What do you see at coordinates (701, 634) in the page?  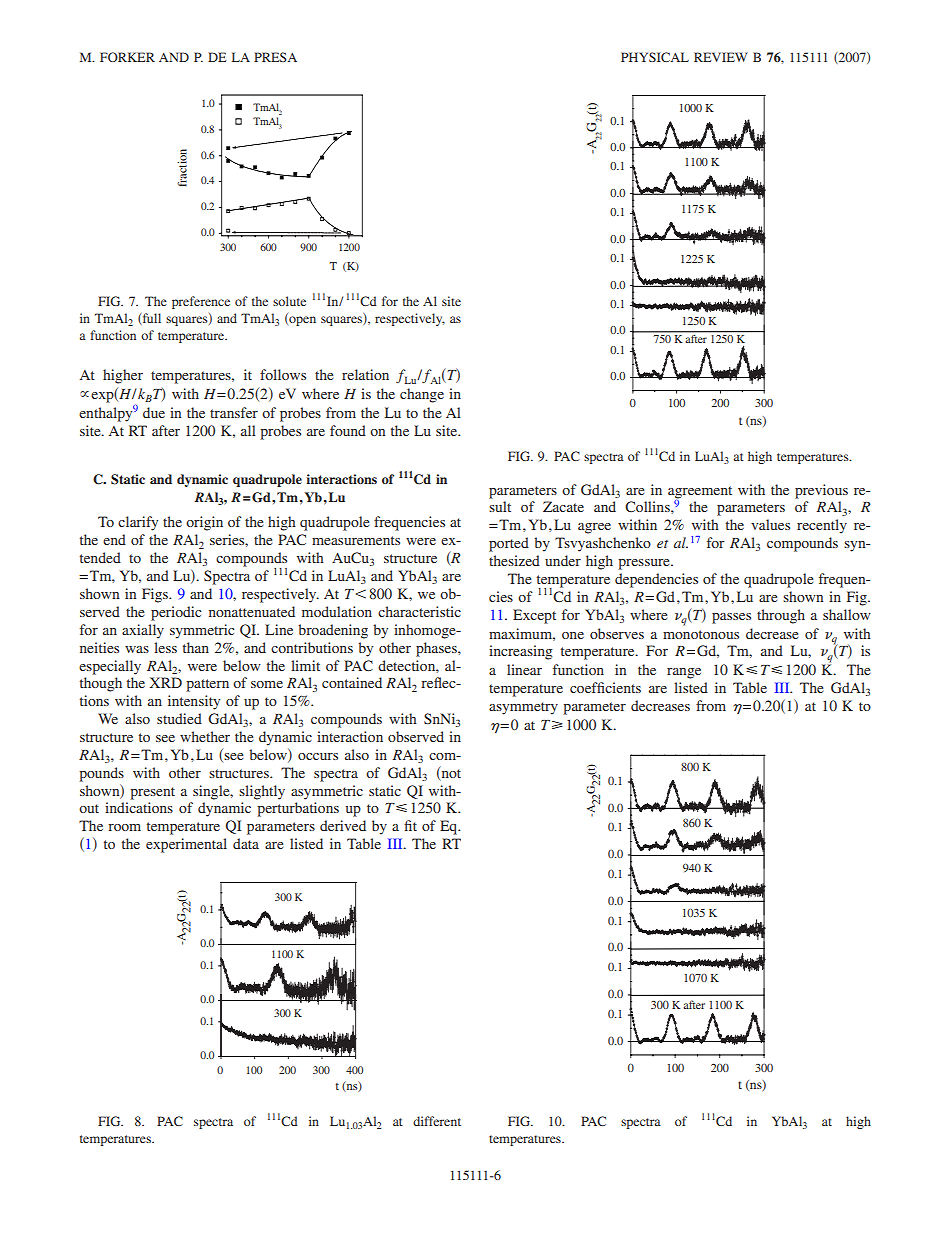 I see `monotonous` at bounding box center [701, 634].
